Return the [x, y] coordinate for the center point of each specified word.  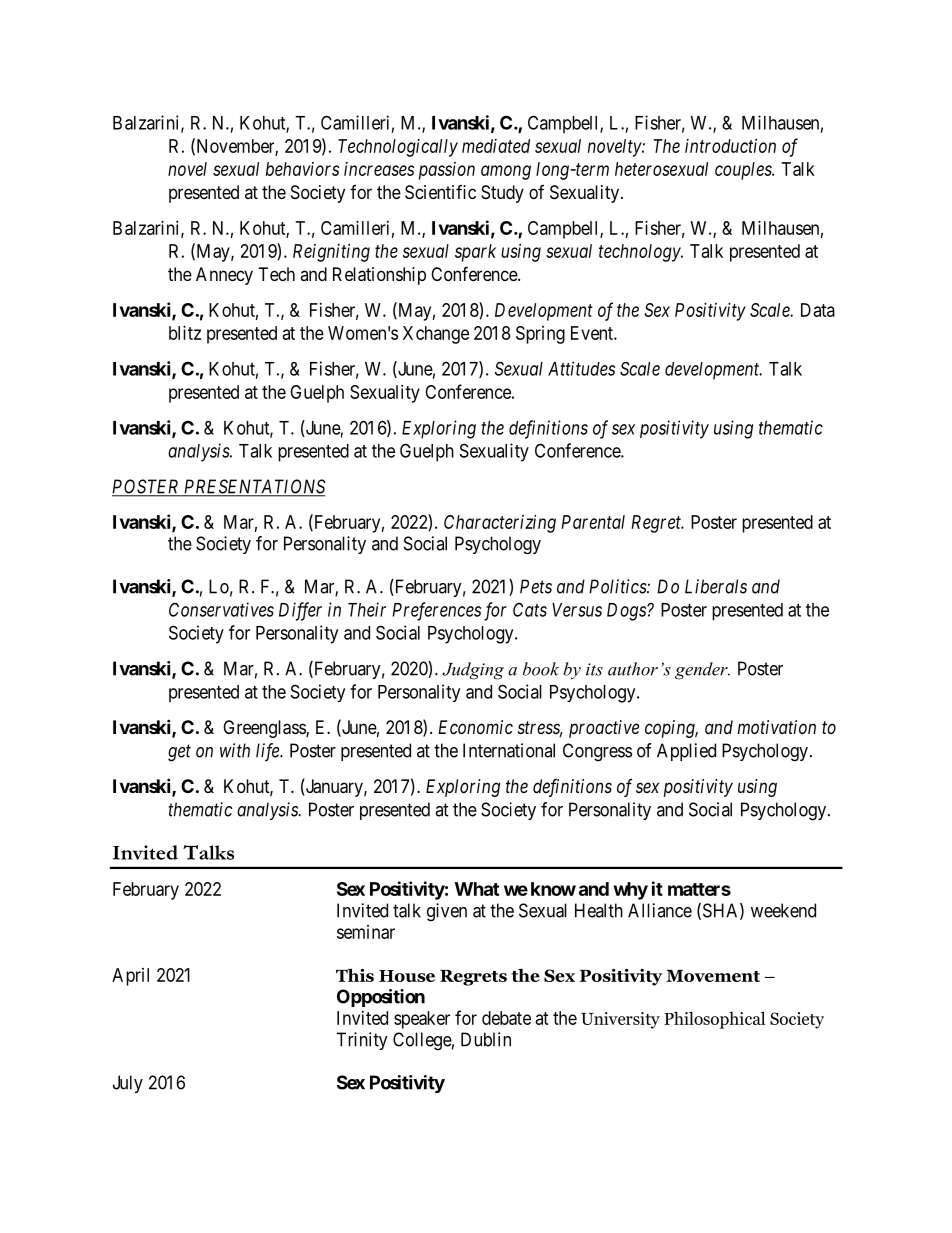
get [179, 753]
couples [744, 171]
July [128, 1084]
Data [818, 310]
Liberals [716, 586]
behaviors [302, 169]
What [477, 889]
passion [447, 171]
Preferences [436, 611]
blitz [185, 333]
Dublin [486, 1039]
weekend [783, 910]
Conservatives [221, 609]
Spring [540, 335]
